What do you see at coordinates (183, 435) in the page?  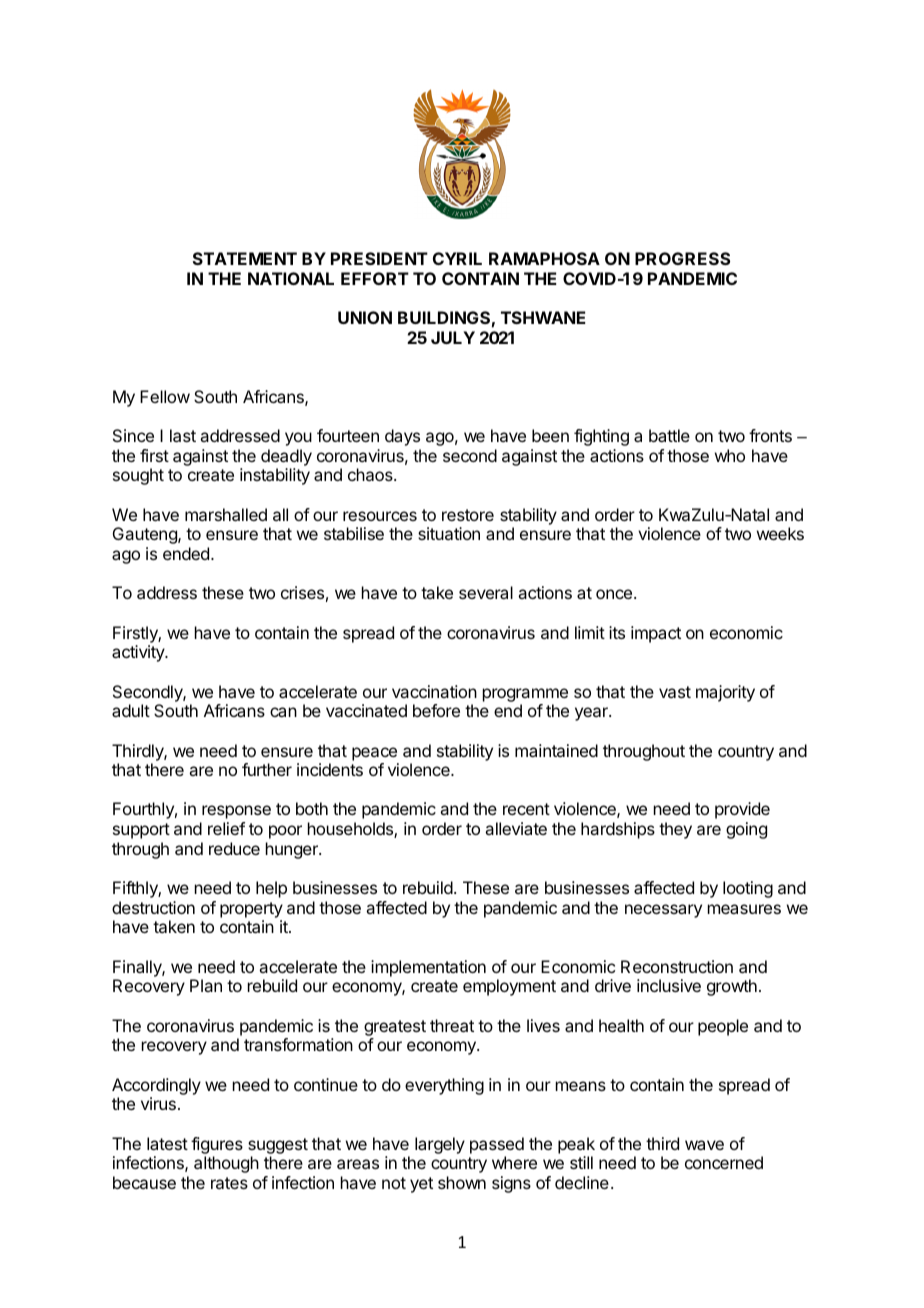 I see `last` at bounding box center [183, 435].
